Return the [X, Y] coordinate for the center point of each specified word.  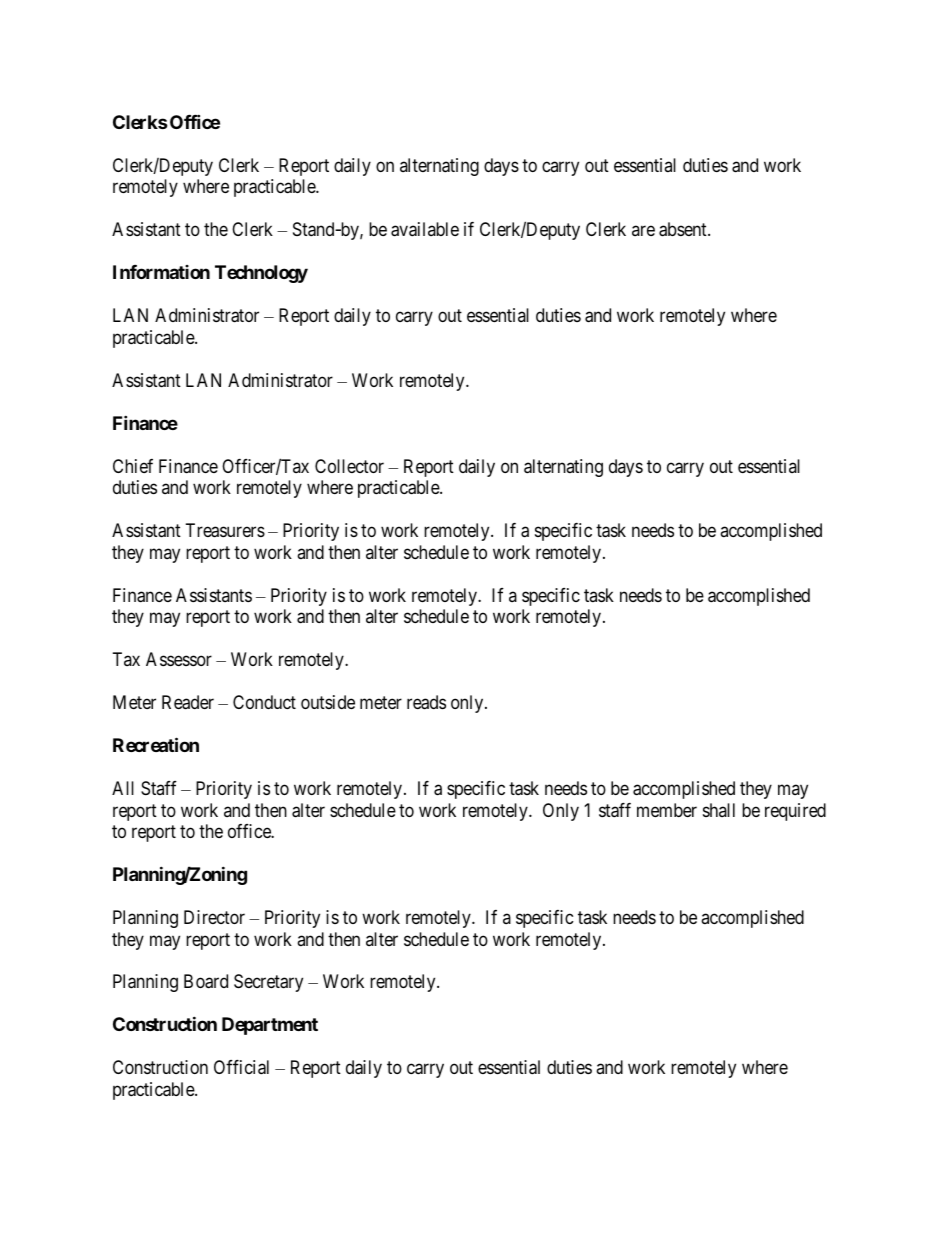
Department [270, 1026]
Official [241, 1067]
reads [426, 702]
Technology [261, 274]
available [425, 229]
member [667, 810]
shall [719, 810]
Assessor [179, 659]
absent [684, 229]
